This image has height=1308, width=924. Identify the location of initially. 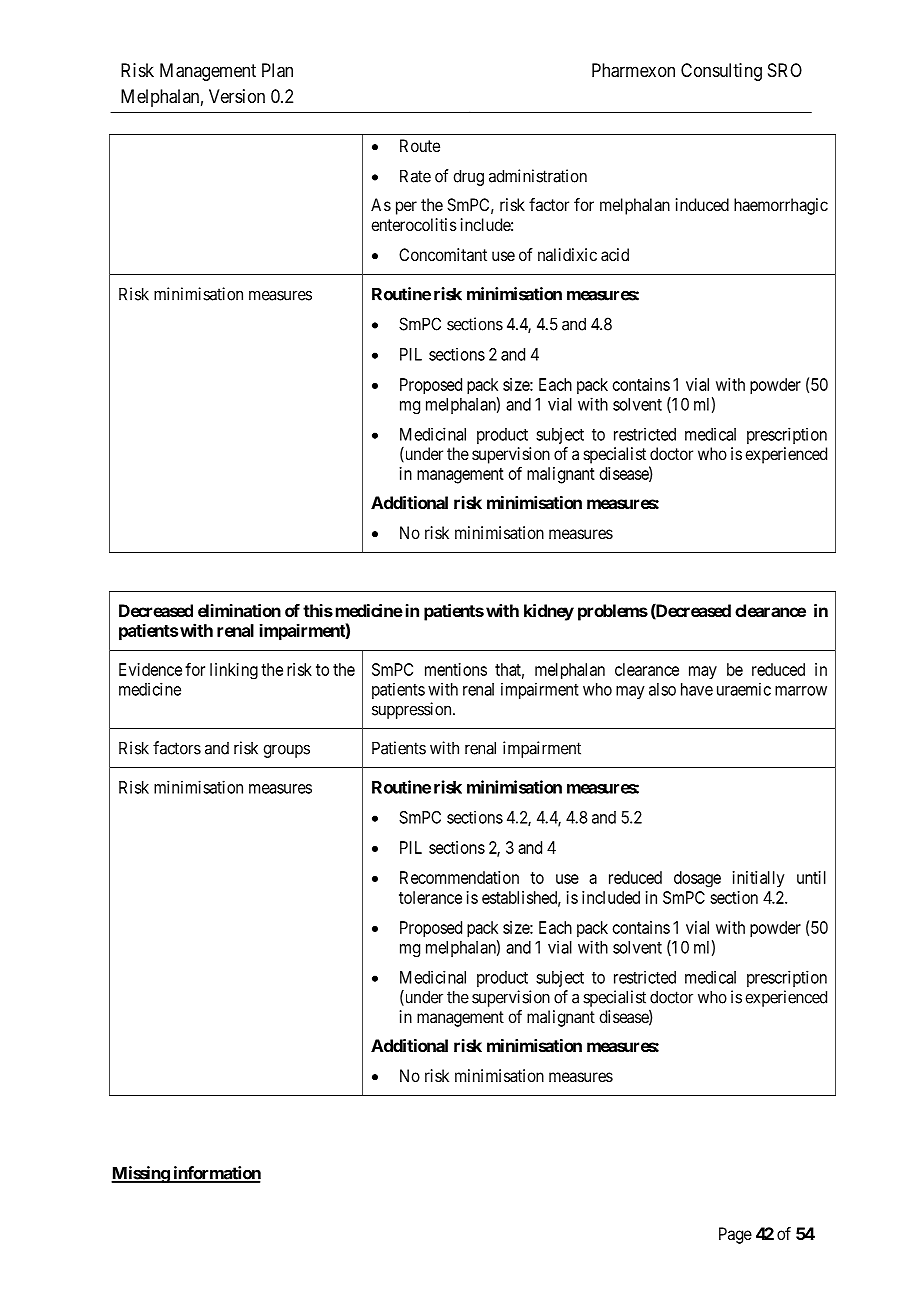
(758, 879).
